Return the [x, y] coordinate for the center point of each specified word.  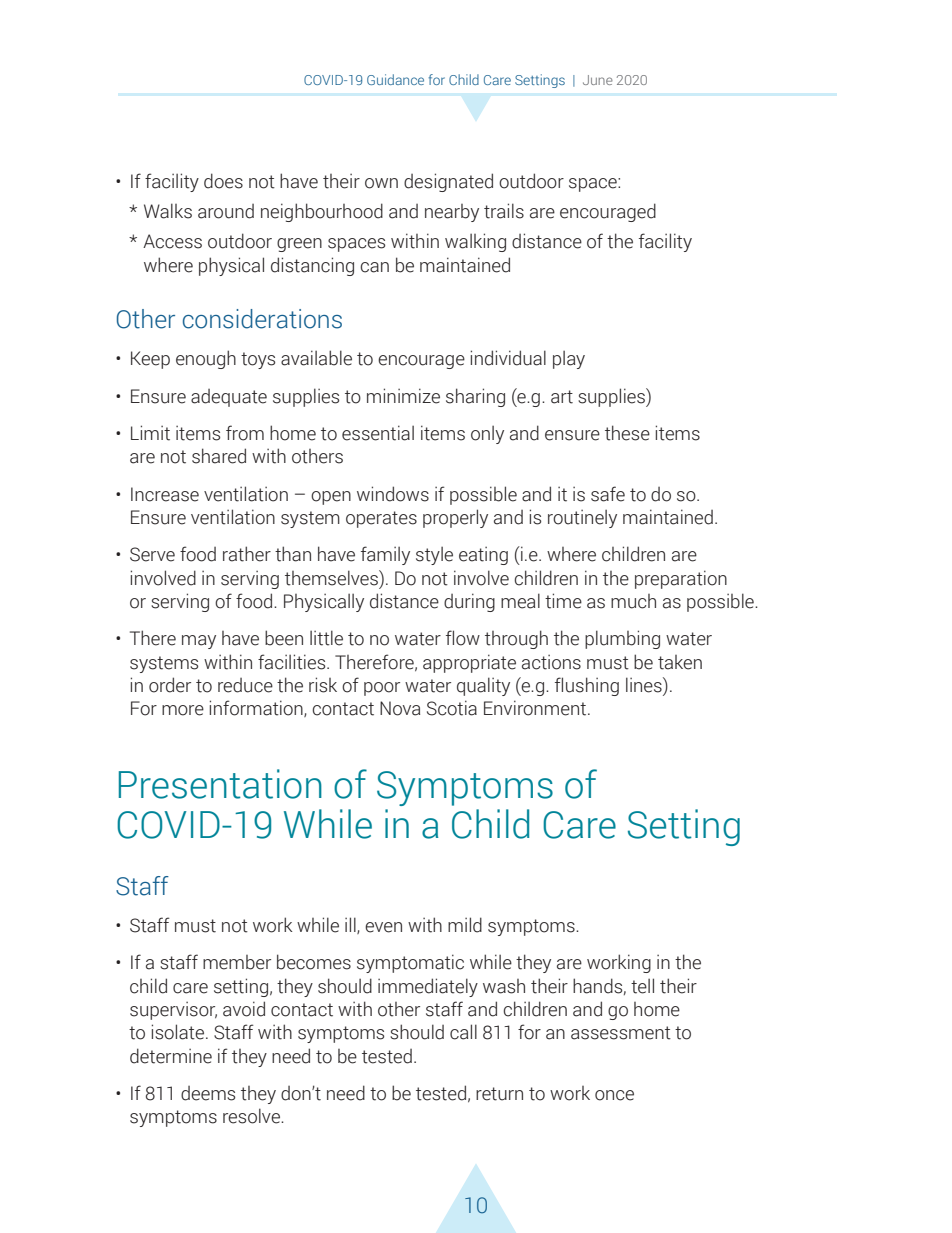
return [499, 1094]
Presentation [220, 784]
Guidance [395, 79]
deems [208, 1093]
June [598, 80]
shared [219, 456]
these [627, 433]
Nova [400, 708]
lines [645, 686]
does [223, 181]
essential [378, 433]
